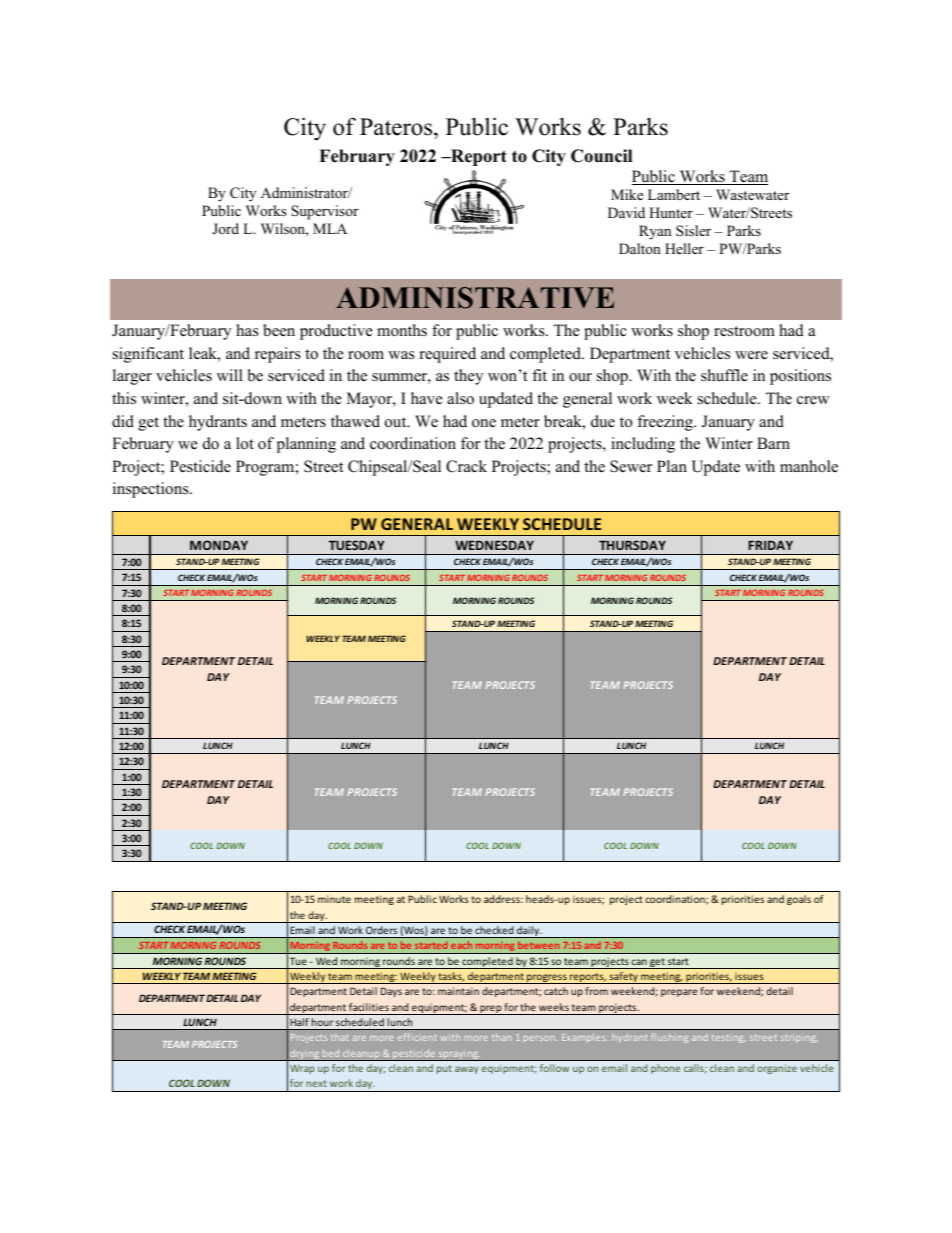 This page has height=1233, width=952. Describe the element at coordinates (729, 1038) in the page. I see `testing` at that location.
